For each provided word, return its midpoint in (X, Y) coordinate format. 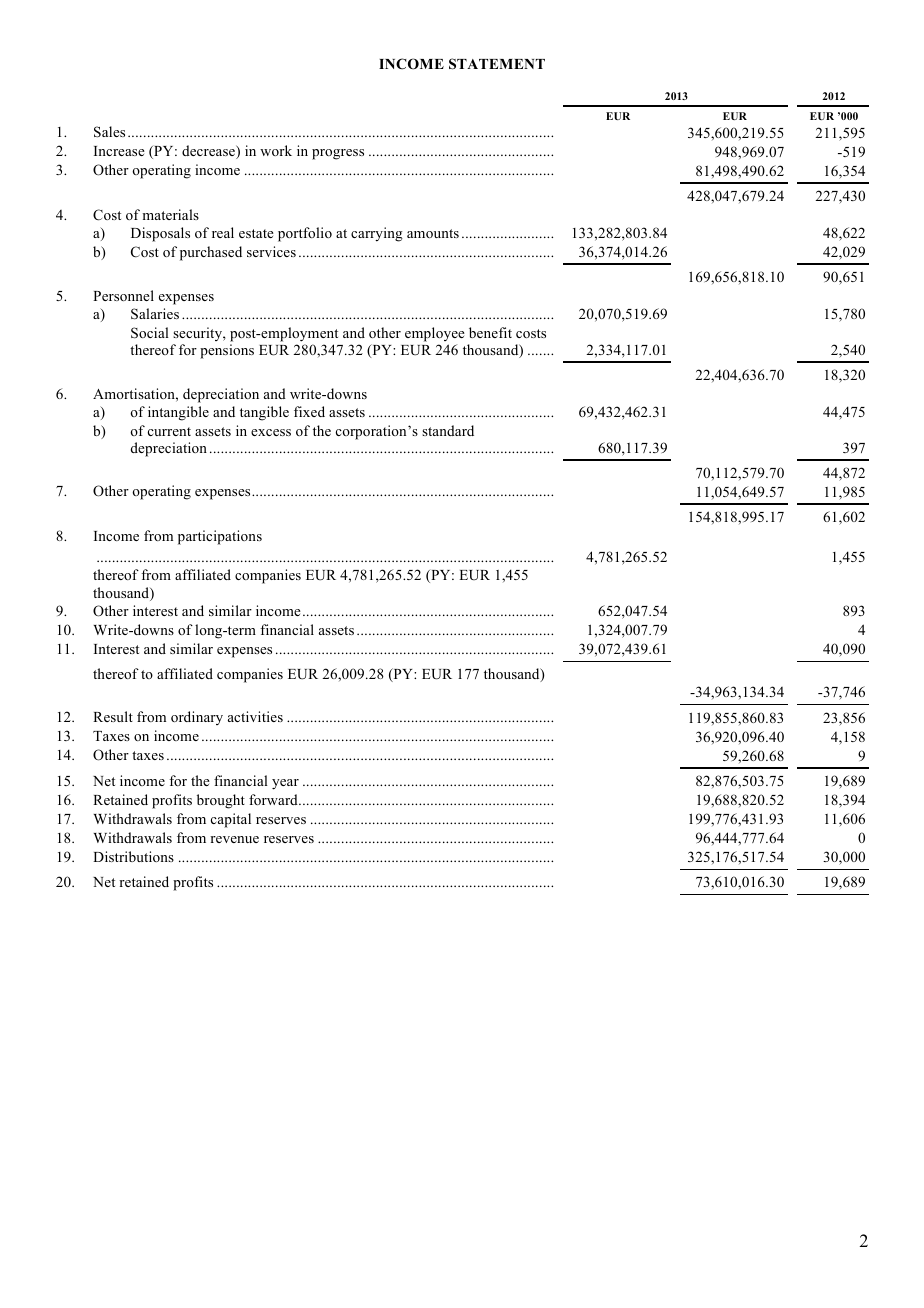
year (285, 784)
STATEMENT (497, 64)
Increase (119, 151)
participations (220, 537)
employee (435, 334)
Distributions (133, 856)
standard (448, 430)
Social (150, 333)
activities (255, 716)
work (276, 150)
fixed (309, 411)
